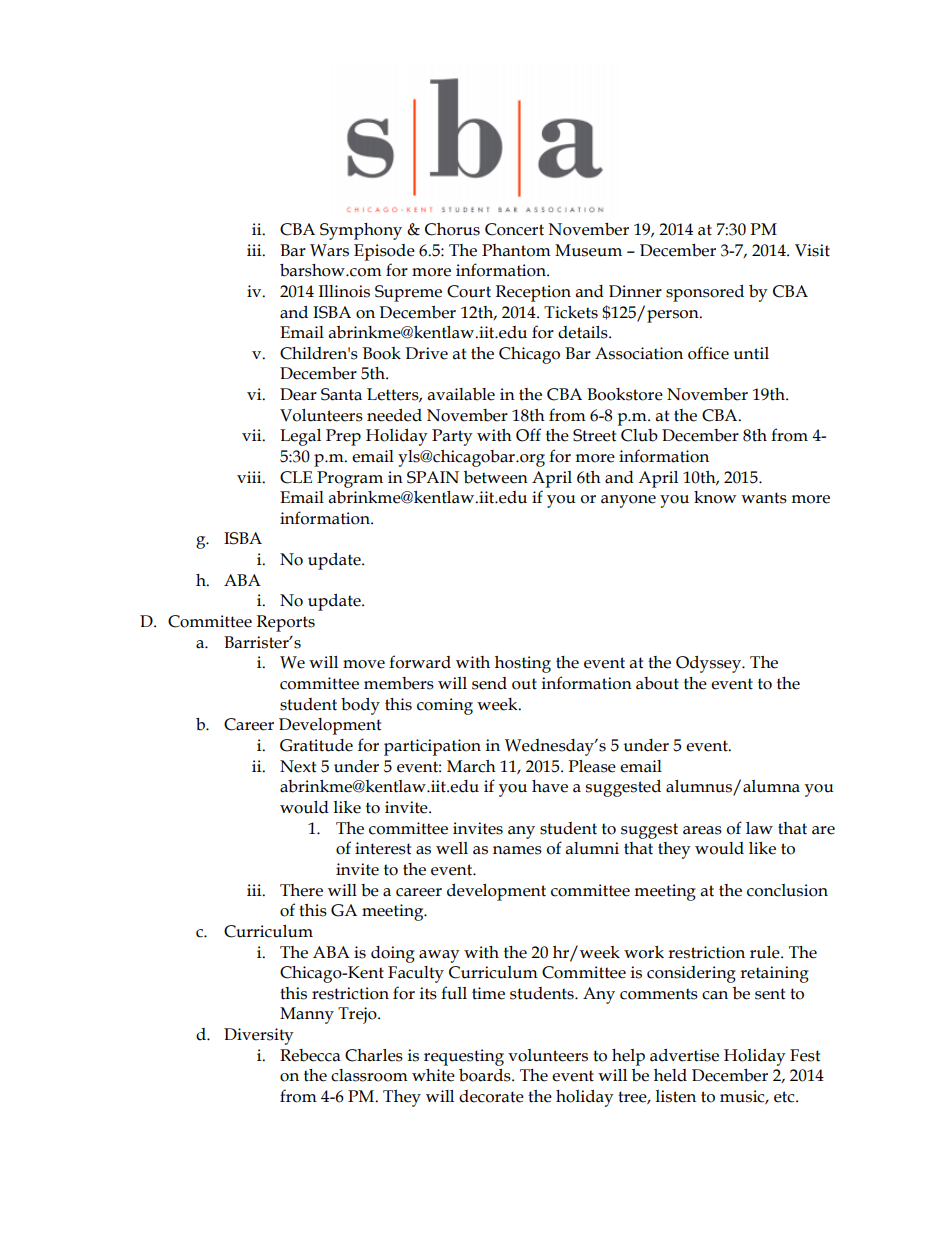 Image resolution: width=952 pixels, height=1233 pixels. Describe the element at coordinates (550, 786) in the screenshot. I see `have` at that location.
